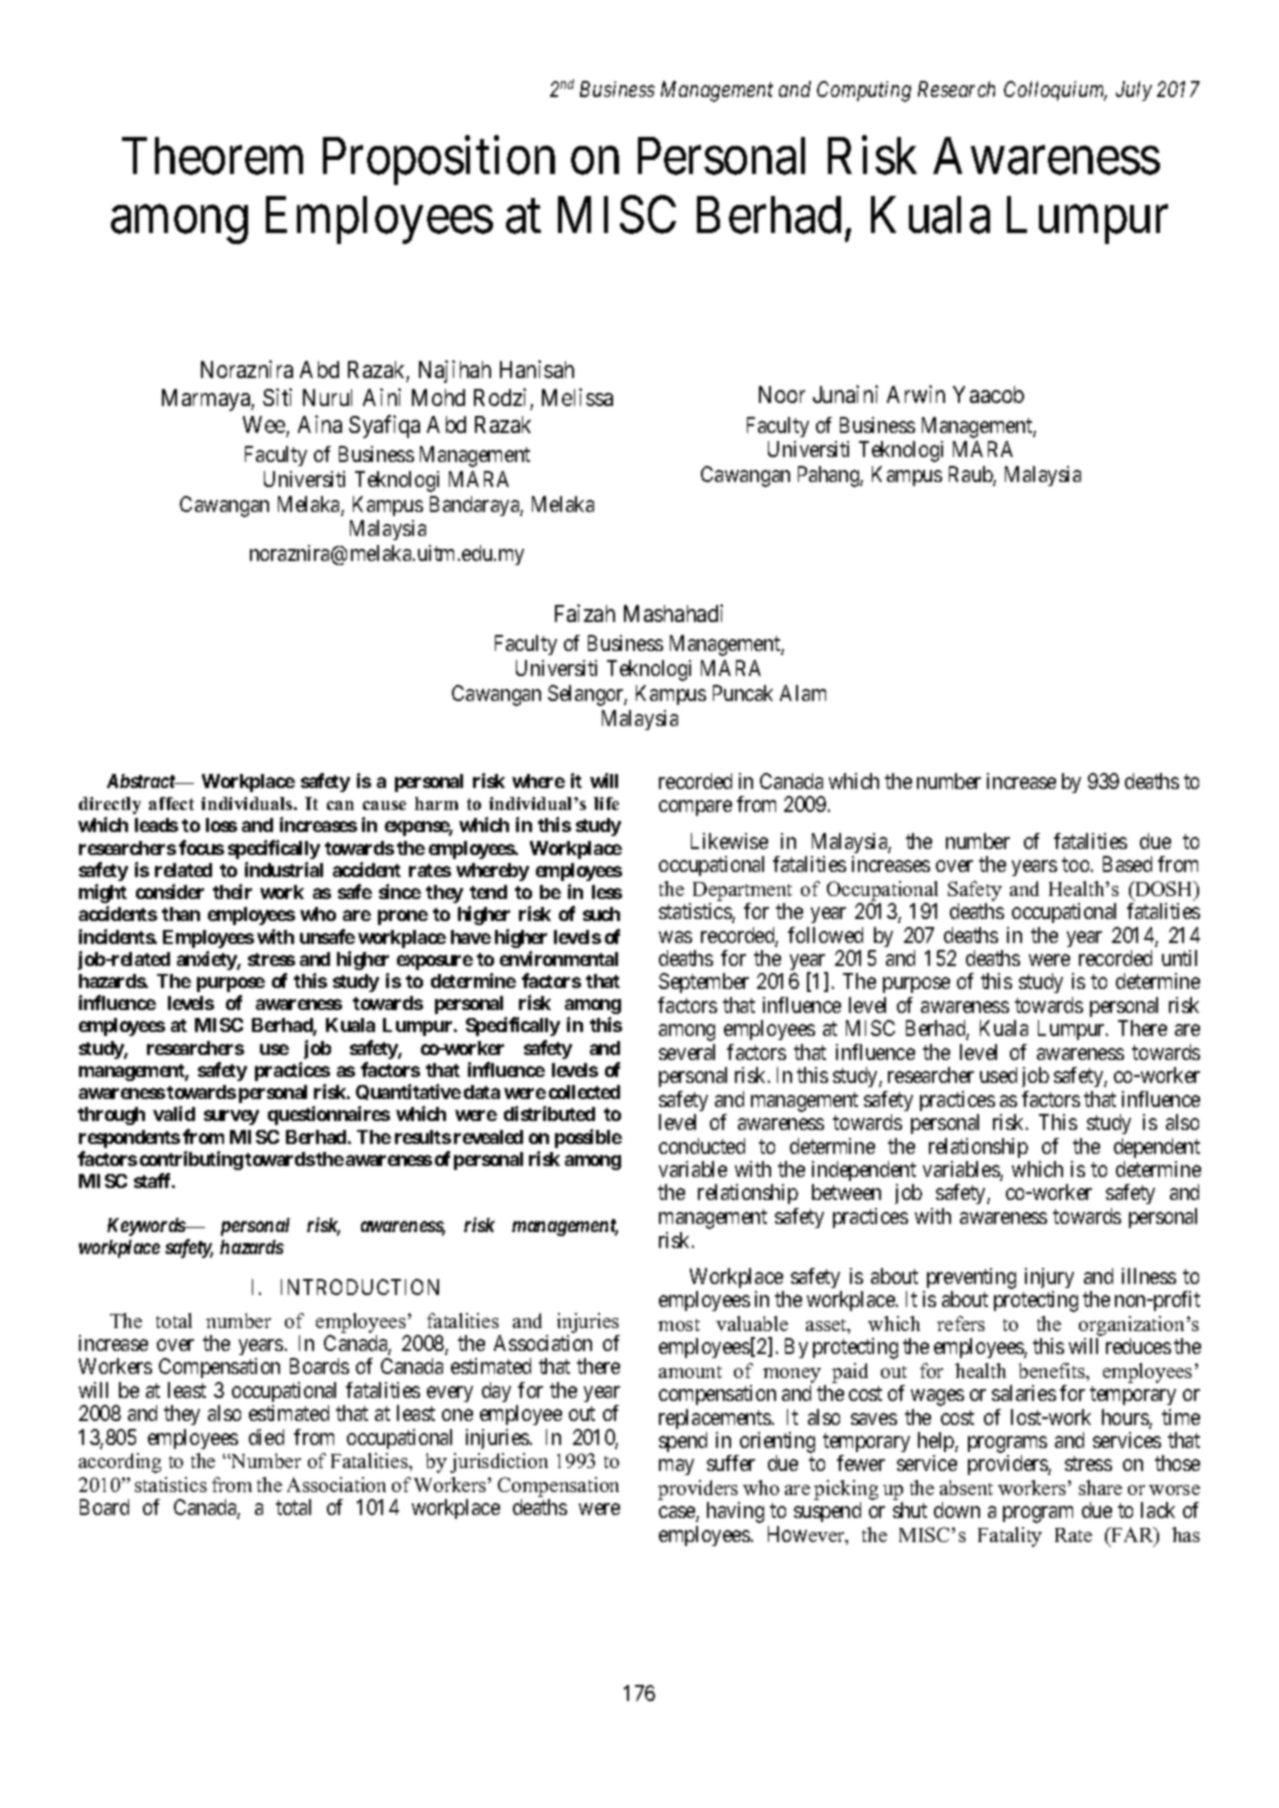 This screenshot has width=1279, height=1808. What do you see at coordinates (803, 693) in the screenshot?
I see `Alam` at bounding box center [803, 693].
